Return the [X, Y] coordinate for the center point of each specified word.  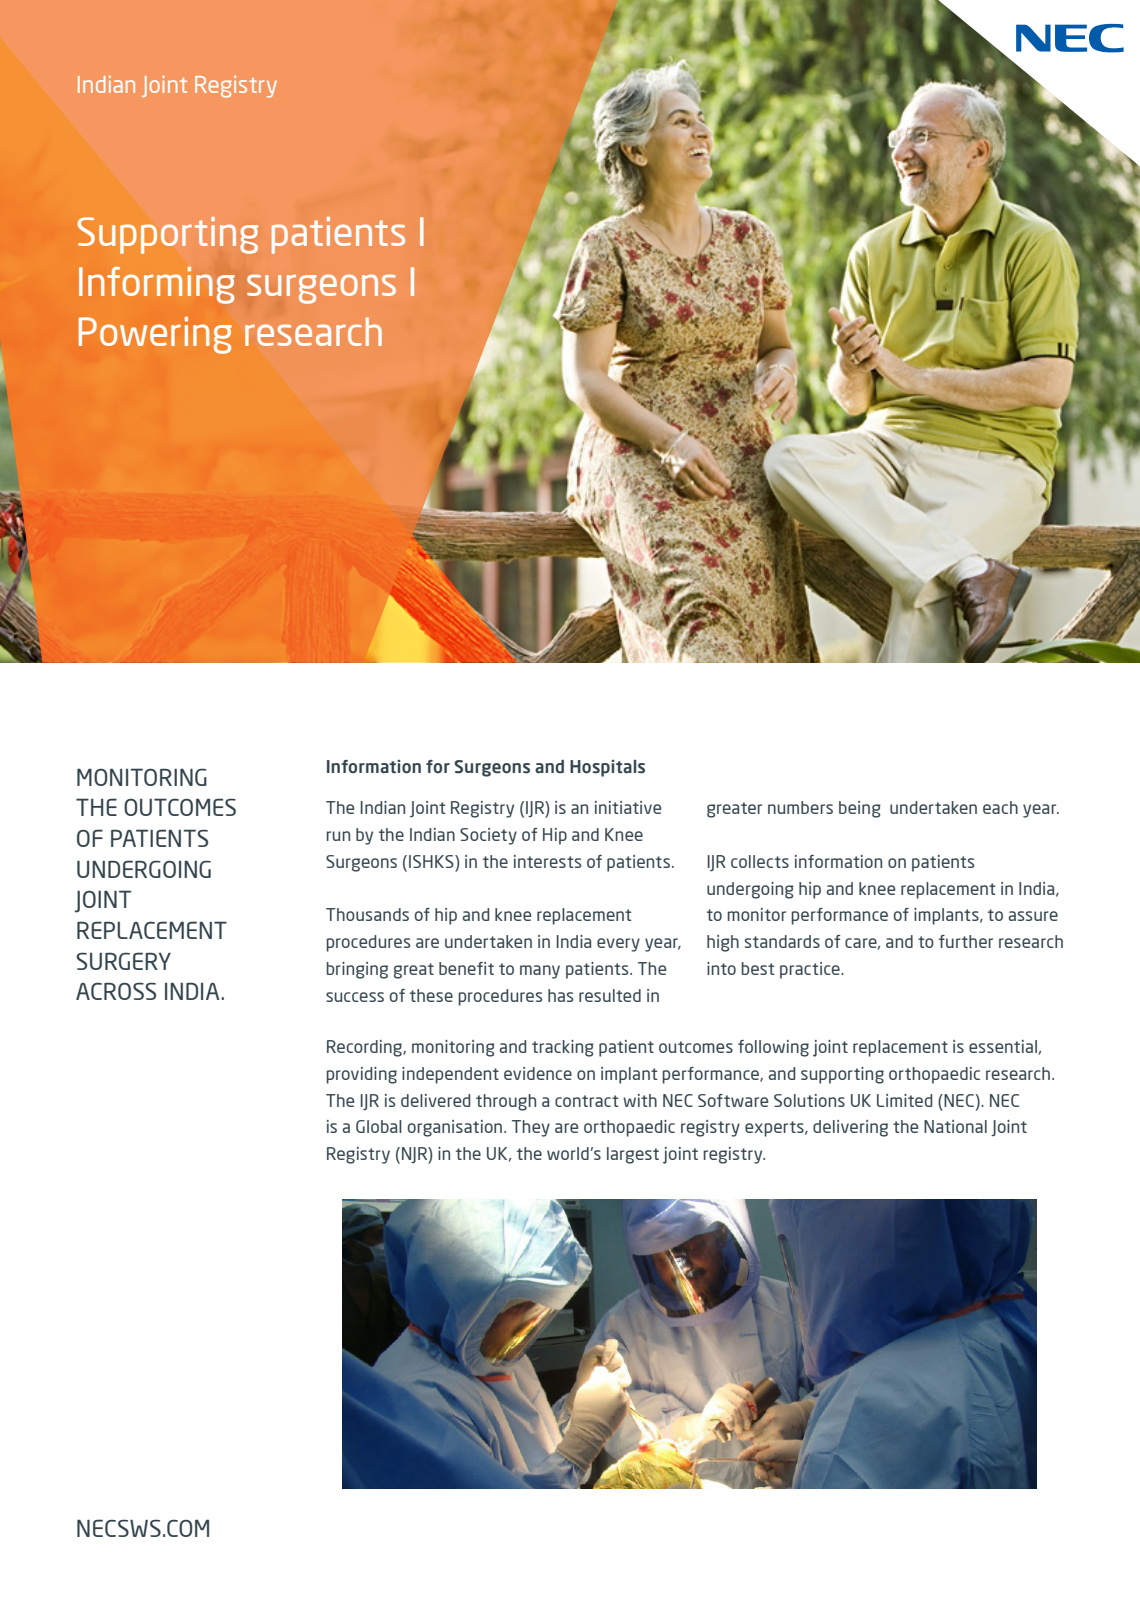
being [860, 809]
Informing [157, 285]
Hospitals [607, 768]
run [338, 836]
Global [379, 1126]
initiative [628, 807]
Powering [155, 335]
